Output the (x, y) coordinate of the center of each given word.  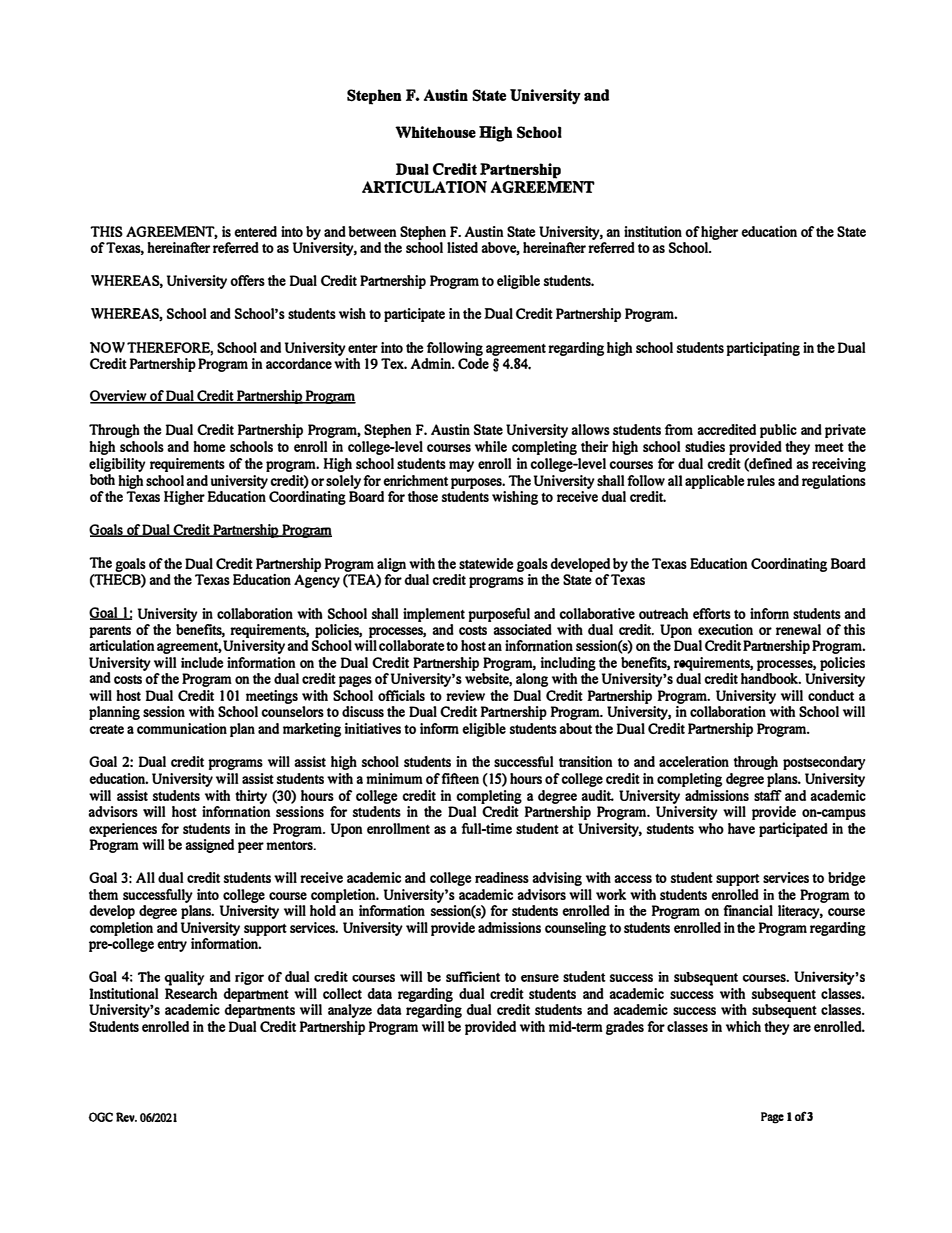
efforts (712, 613)
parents (110, 632)
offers (247, 280)
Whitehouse (435, 132)
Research (191, 992)
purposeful (499, 615)
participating (763, 349)
